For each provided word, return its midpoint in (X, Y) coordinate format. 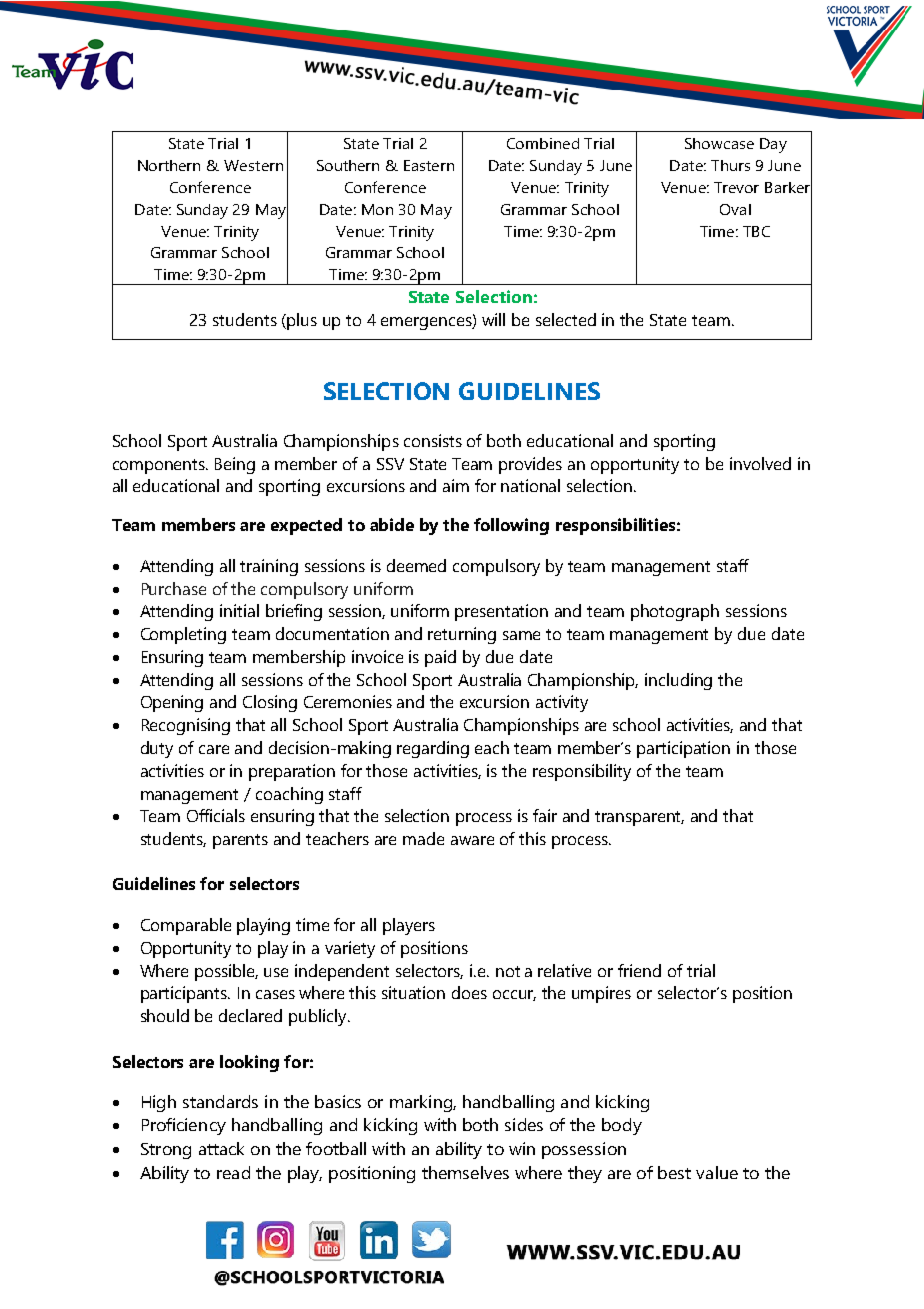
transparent (639, 818)
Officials (216, 815)
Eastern (429, 165)
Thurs (730, 165)
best (674, 1172)
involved (760, 463)
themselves (465, 1172)
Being (235, 465)
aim (456, 485)
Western (253, 165)
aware (472, 840)
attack (221, 1148)
